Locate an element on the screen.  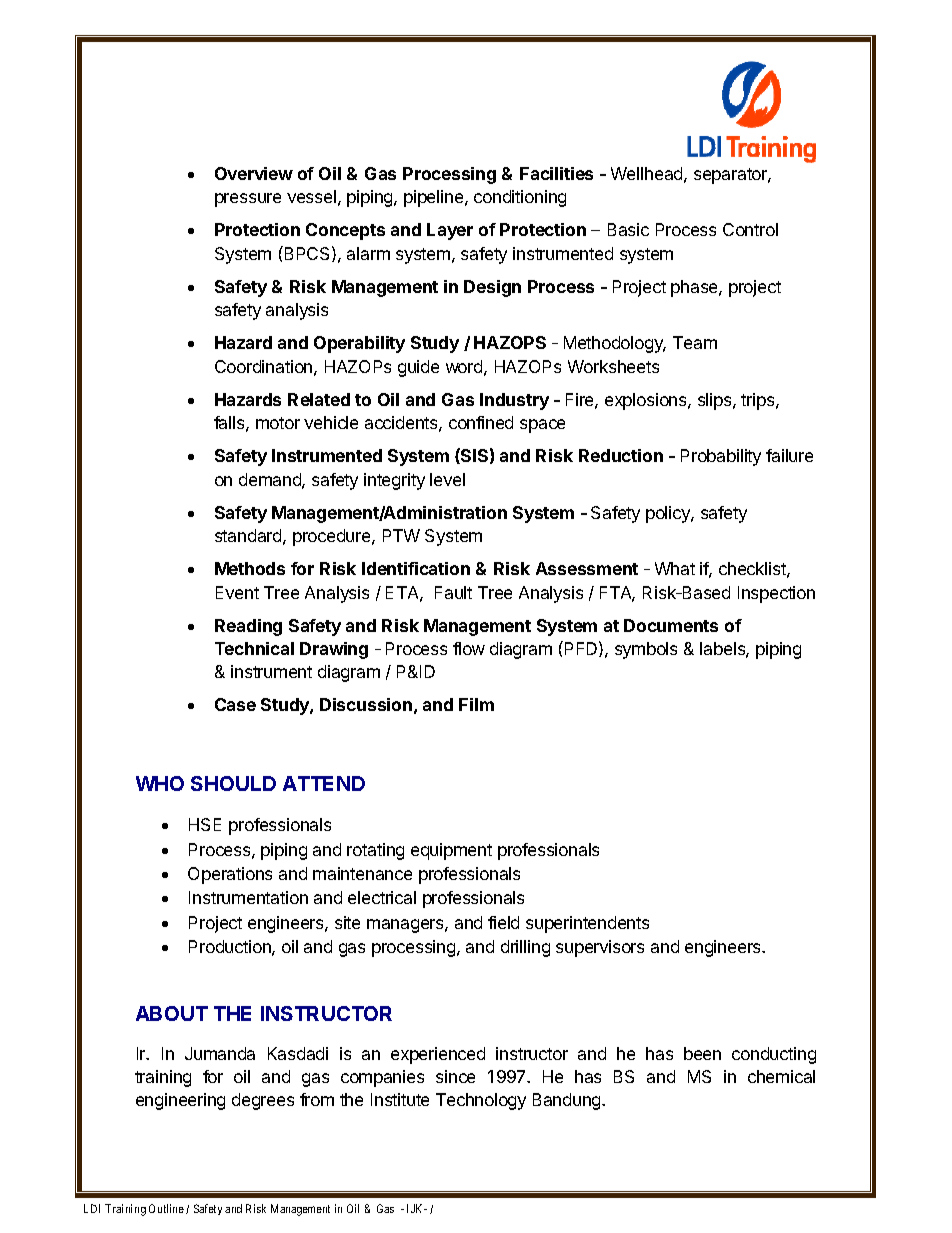
Film is located at coordinates (476, 704).
